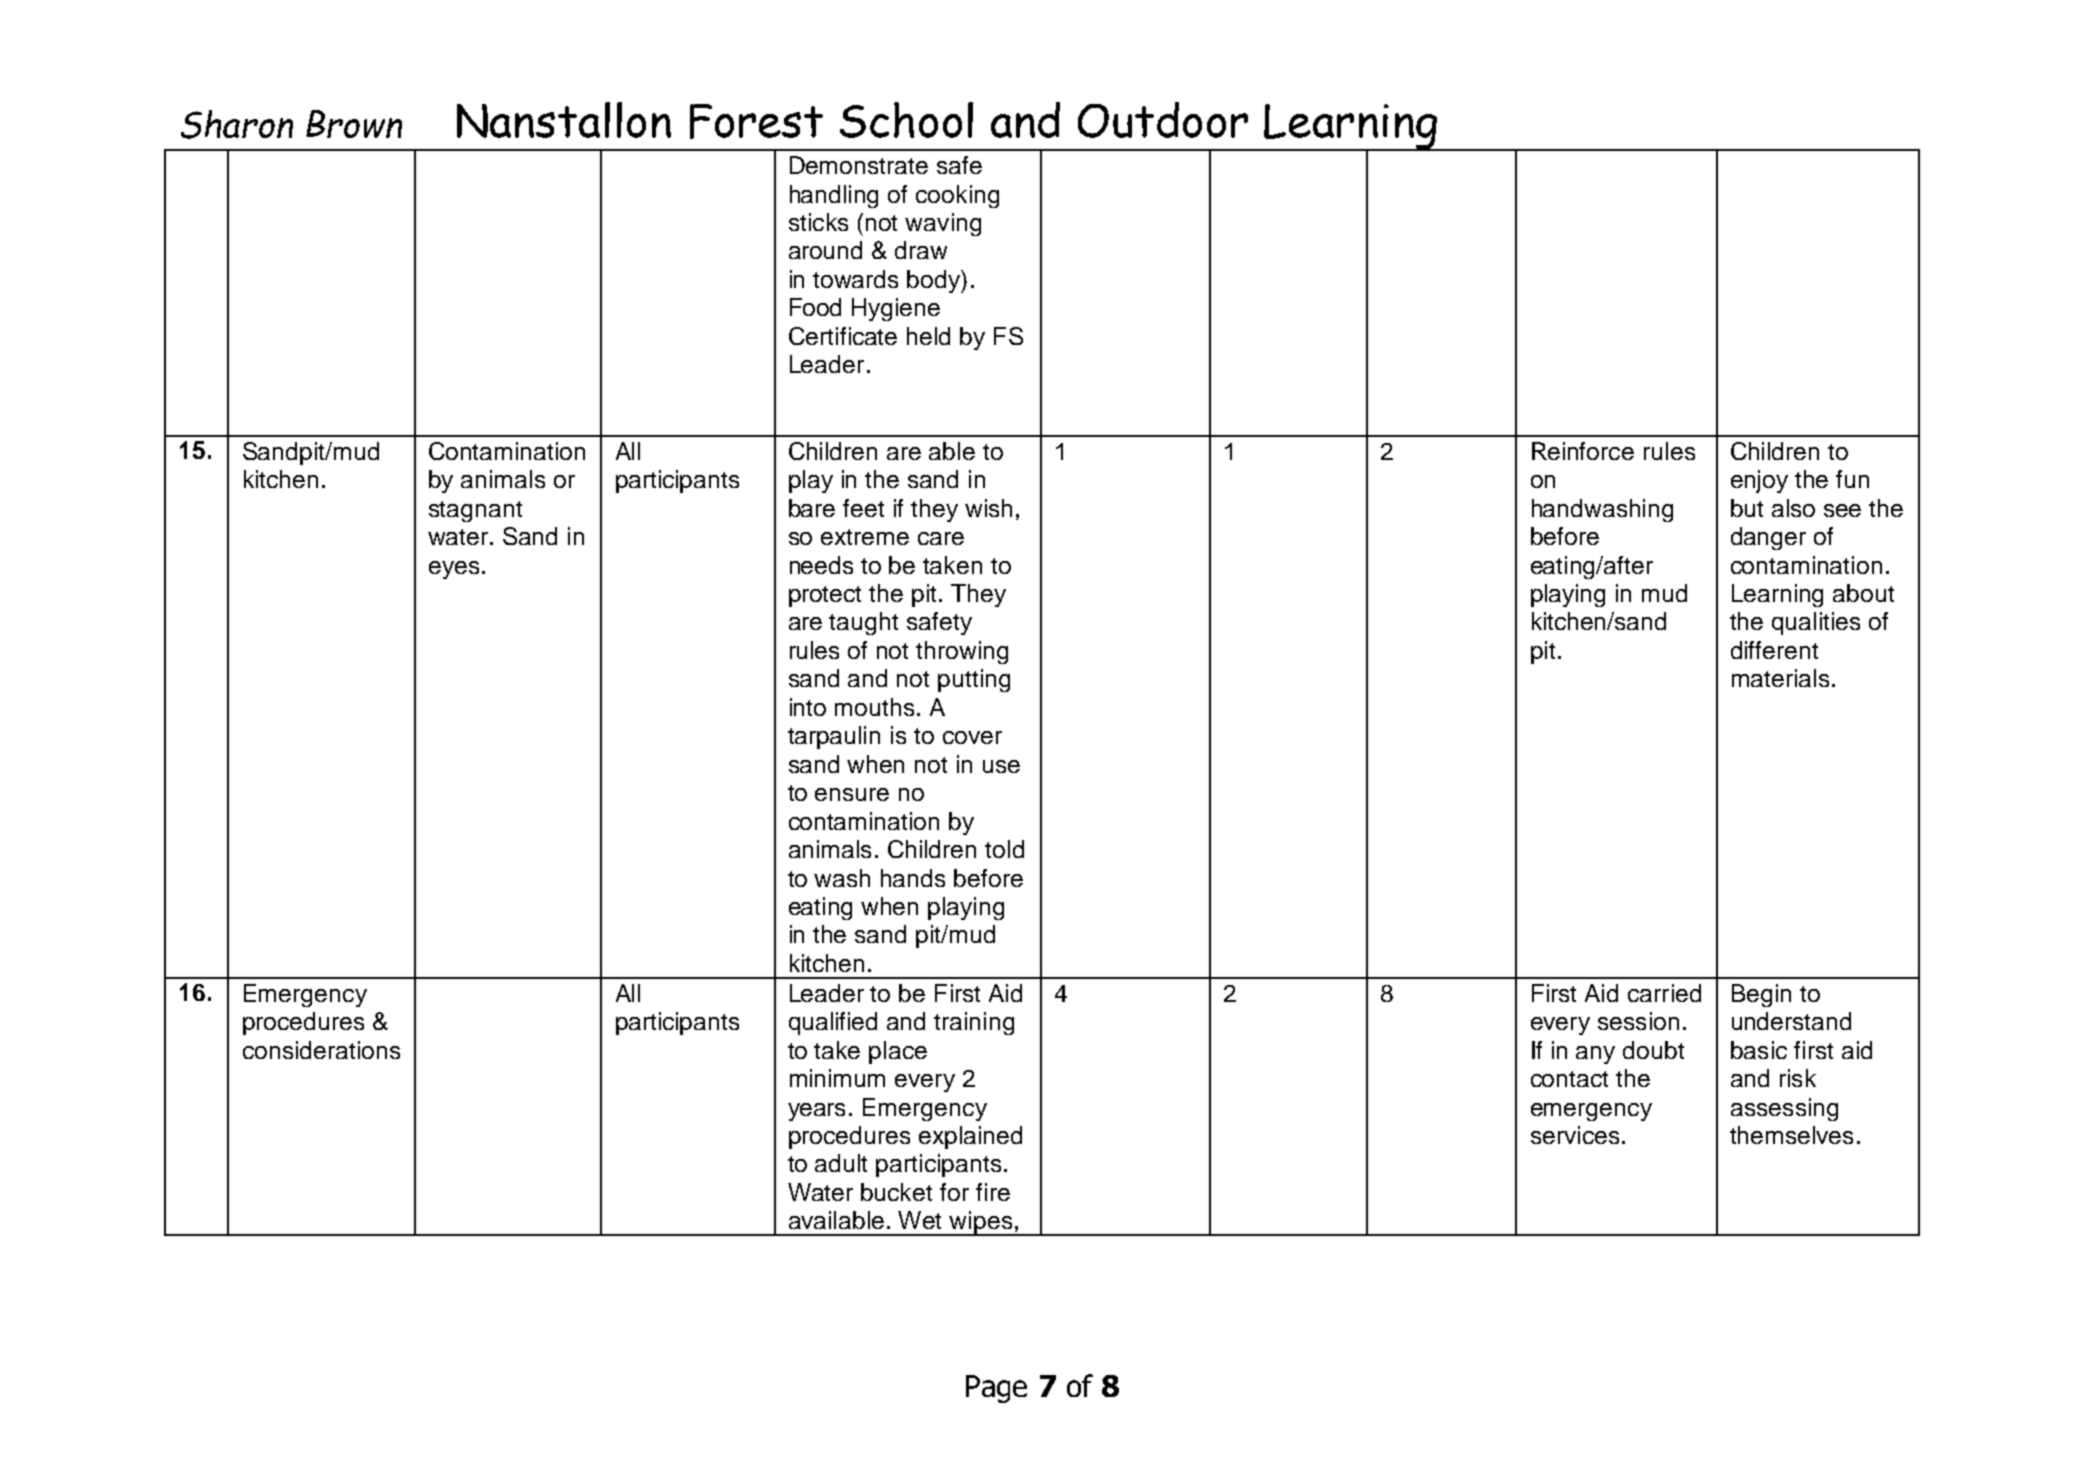 This document has height=1472, width=2084. I want to click on Brown, so click(354, 124).
